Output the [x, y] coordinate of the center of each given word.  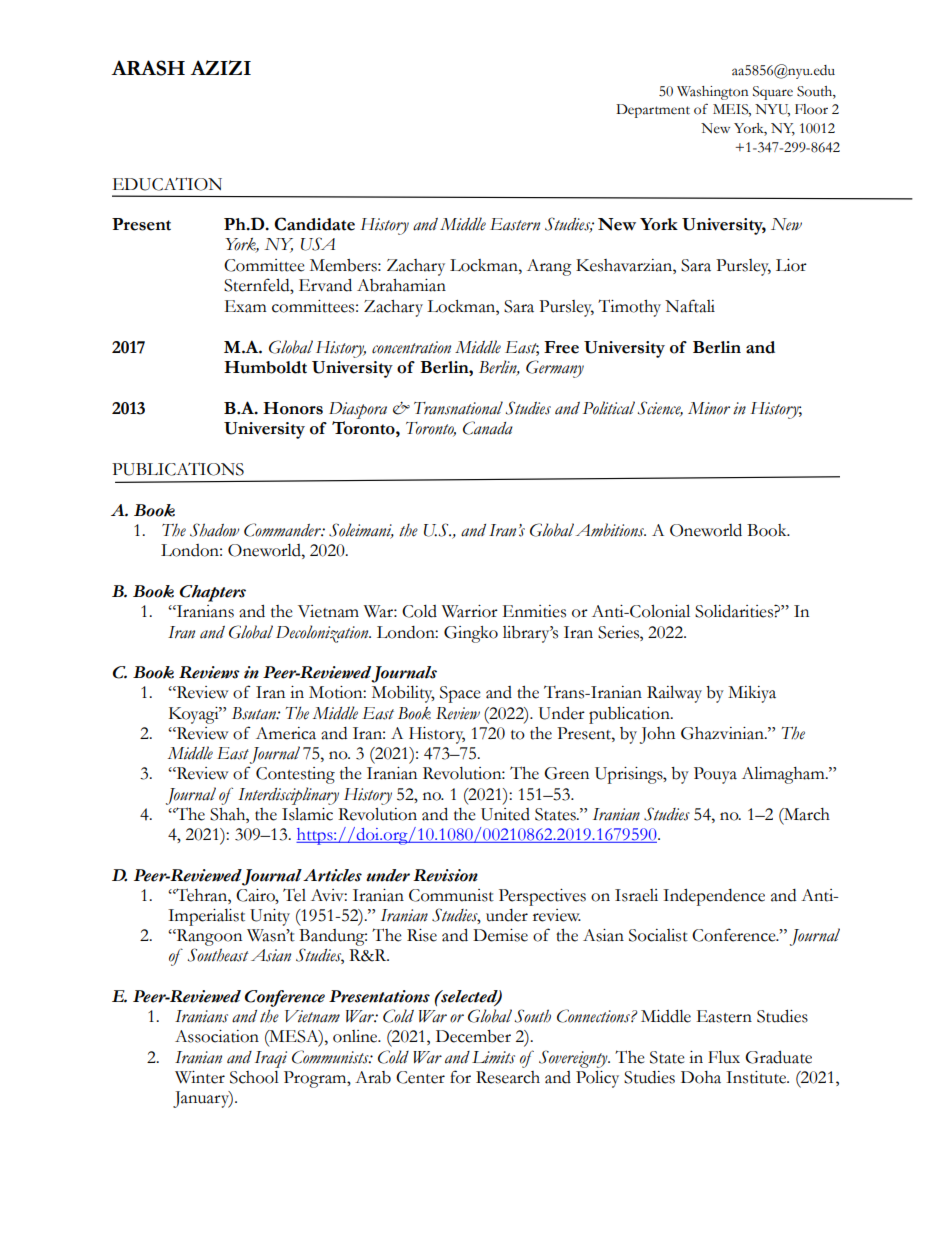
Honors [293, 408]
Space [460, 694]
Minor [709, 408]
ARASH [148, 68]
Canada [488, 428]
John [657, 735]
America [286, 733]
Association [217, 1036]
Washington [712, 93]
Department [653, 111]
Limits [493, 1057]
